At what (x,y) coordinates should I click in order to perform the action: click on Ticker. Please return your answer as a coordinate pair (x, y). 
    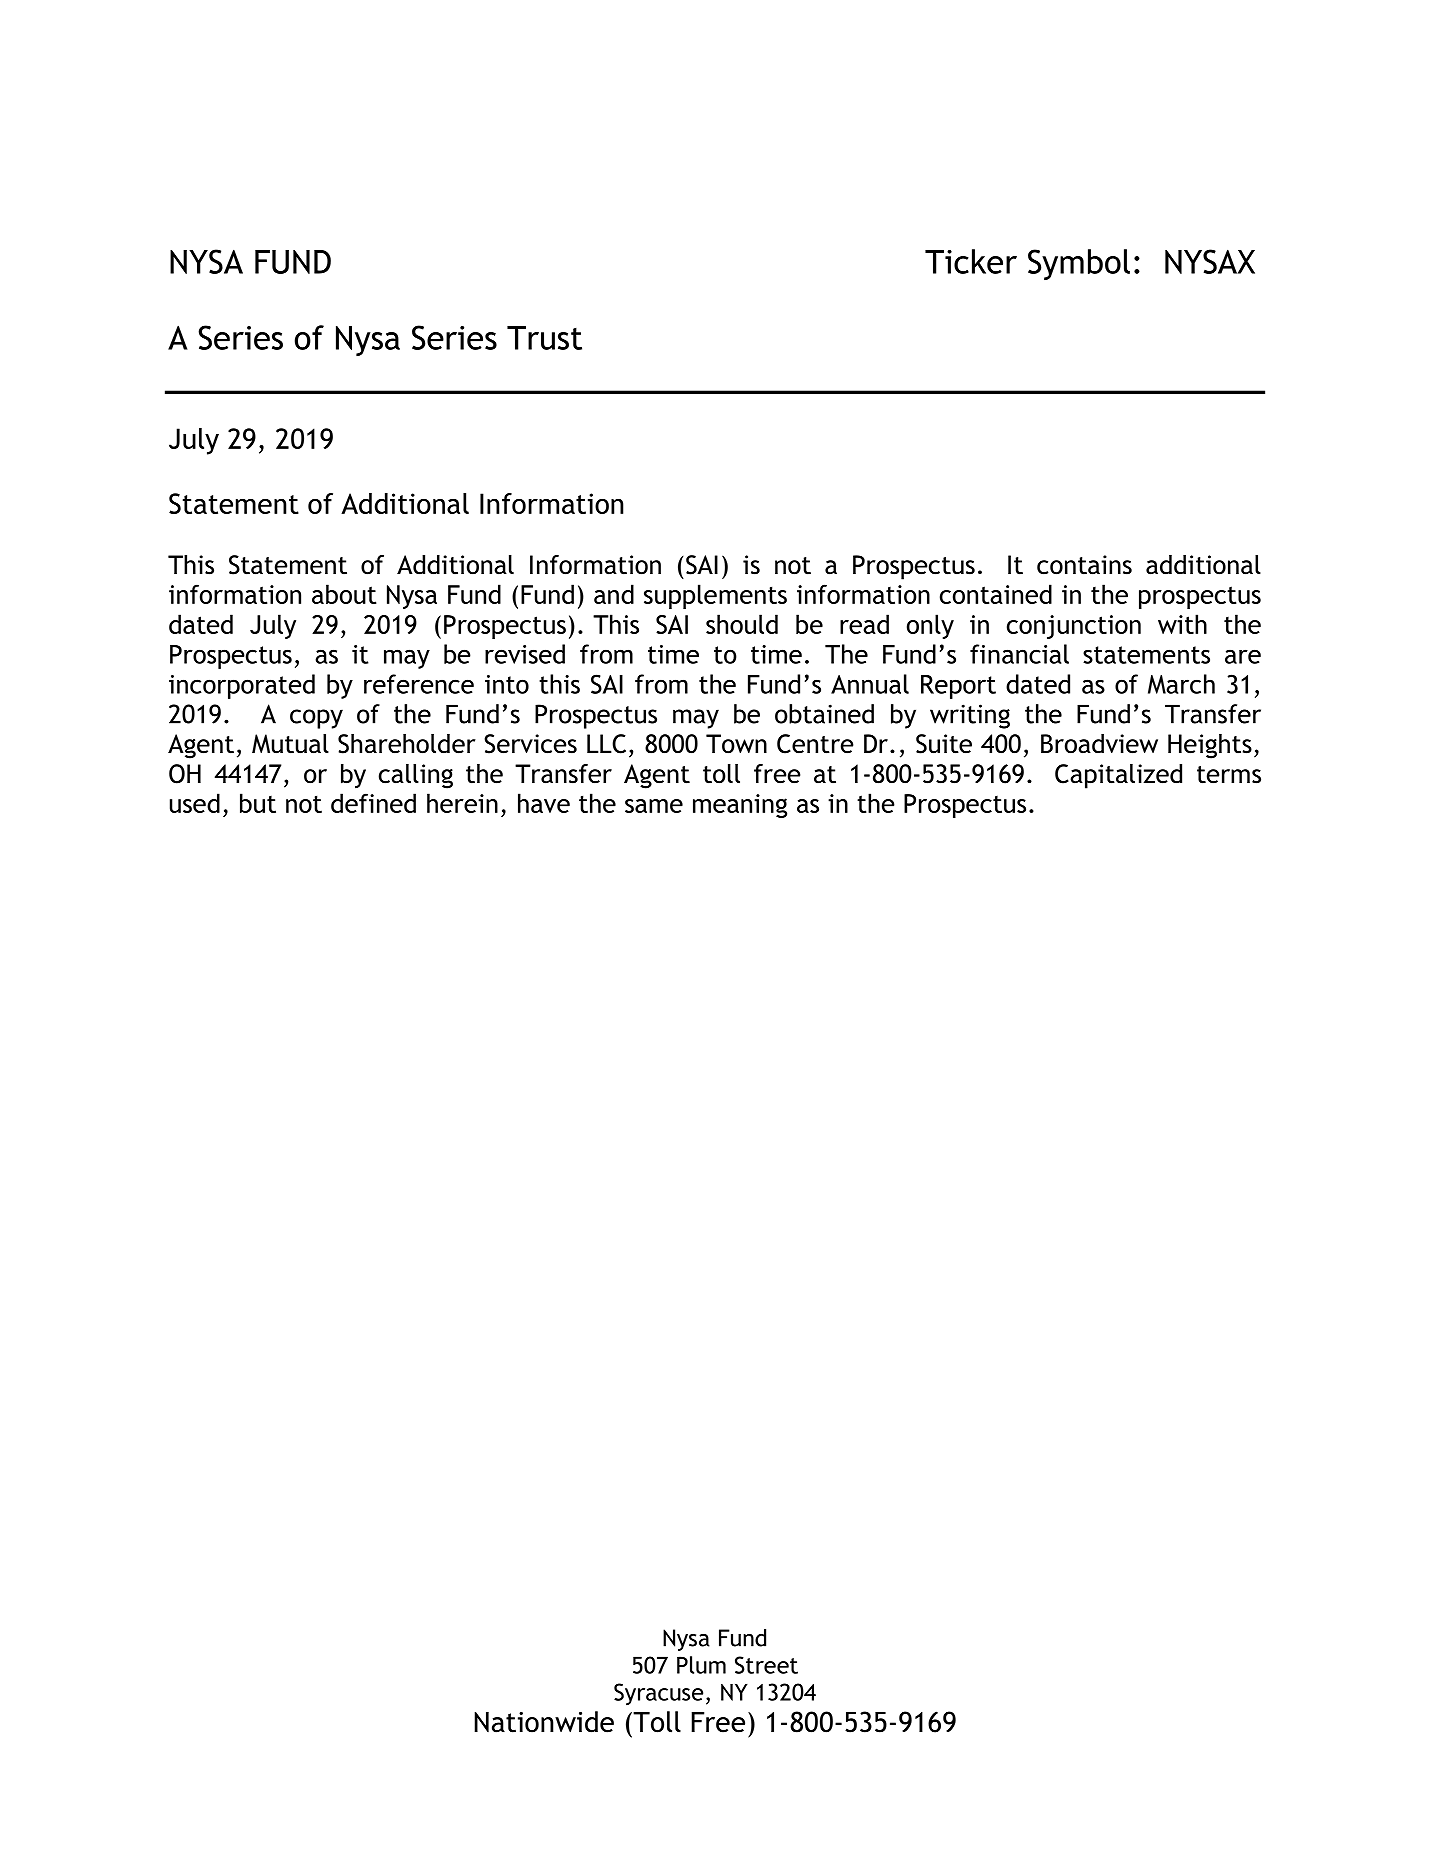
    Looking at the image, I should click on (971, 261).
